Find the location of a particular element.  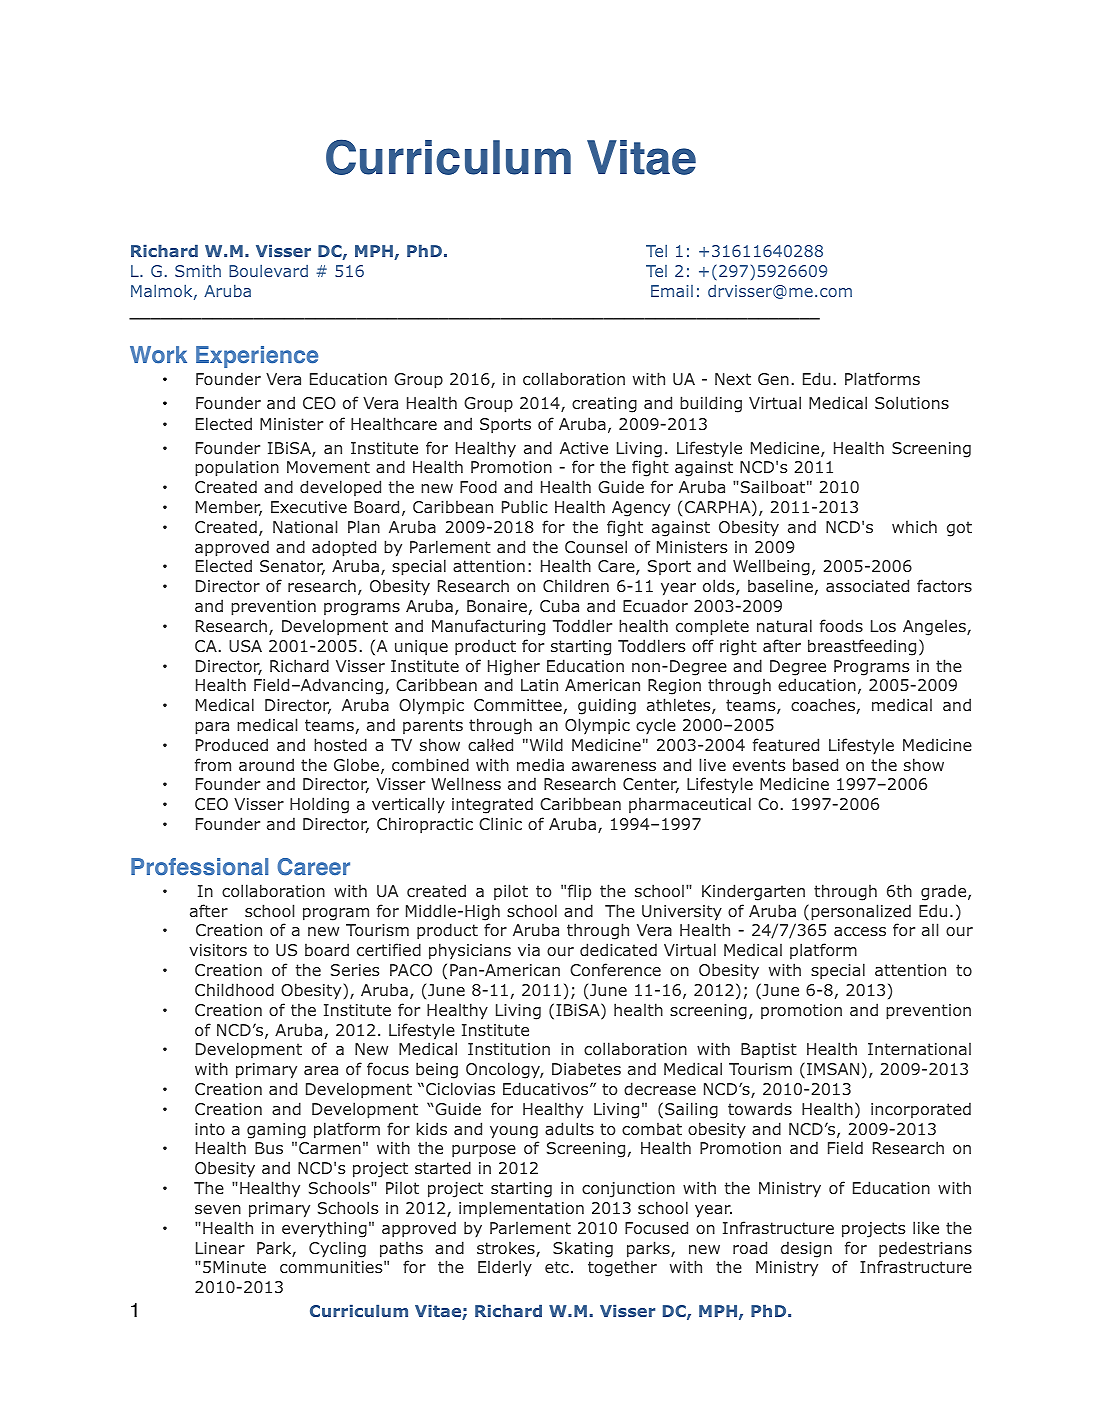

Solutions is located at coordinates (912, 402).
